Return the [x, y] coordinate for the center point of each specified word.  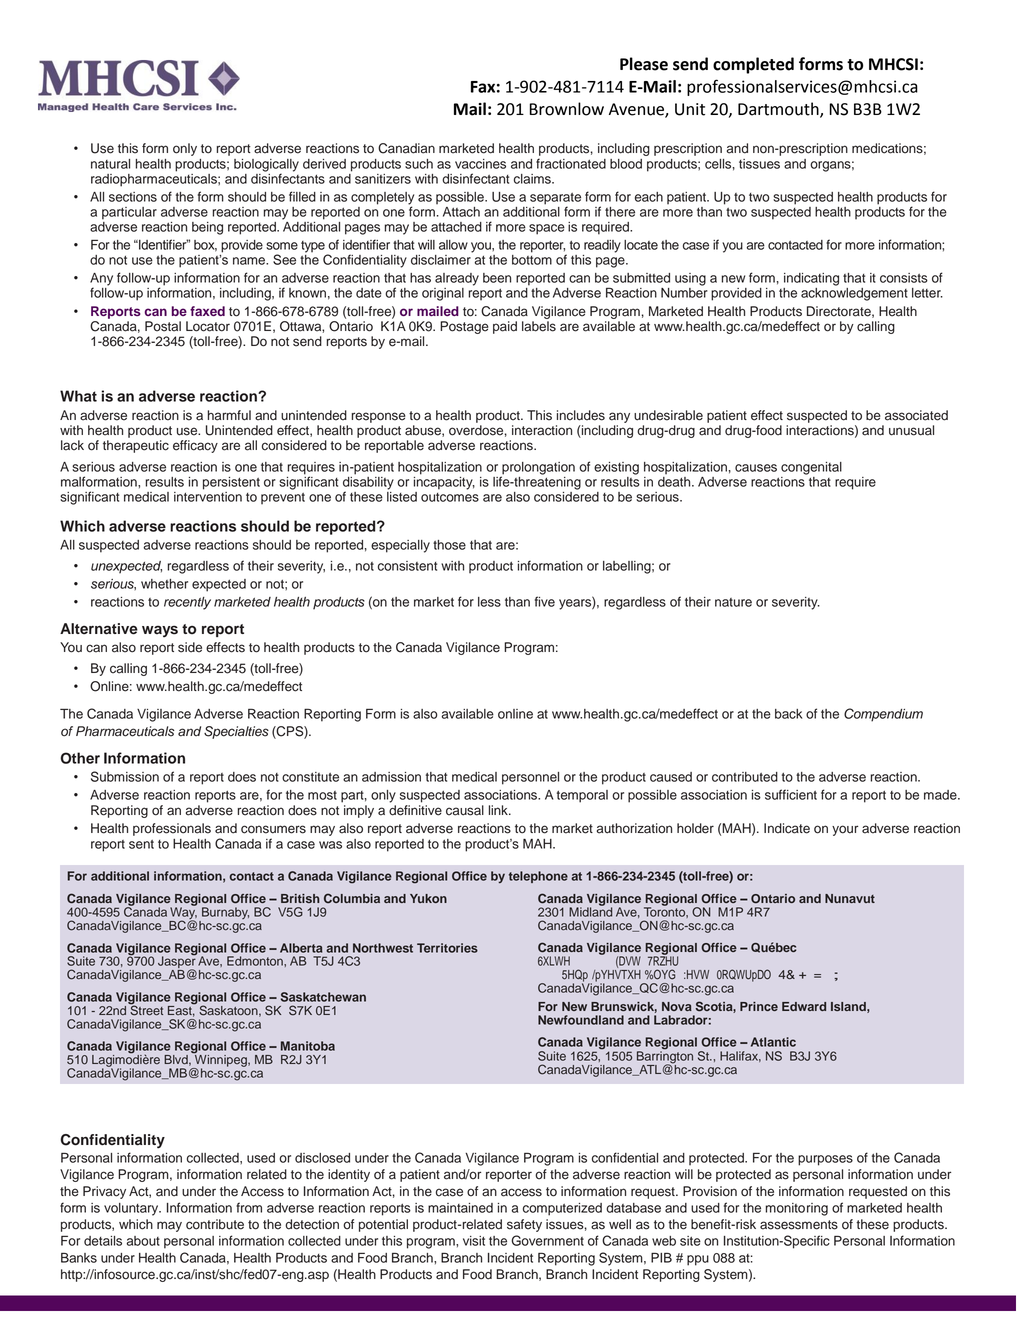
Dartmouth [779, 110]
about [143, 1241]
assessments [799, 1225]
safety [524, 1225]
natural [110, 164]
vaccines [480, 164]
